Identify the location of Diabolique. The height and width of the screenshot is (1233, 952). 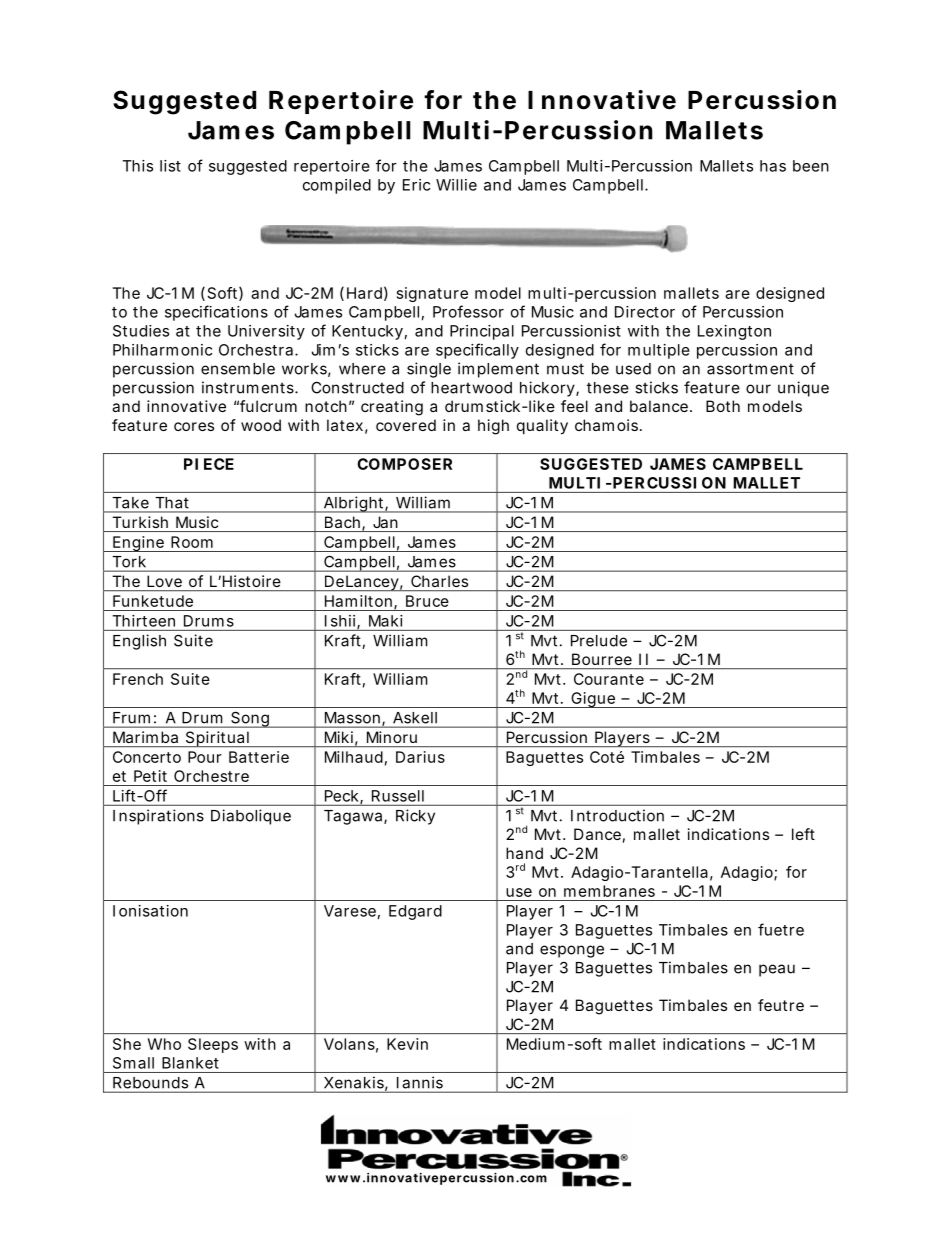
(251, 817).
